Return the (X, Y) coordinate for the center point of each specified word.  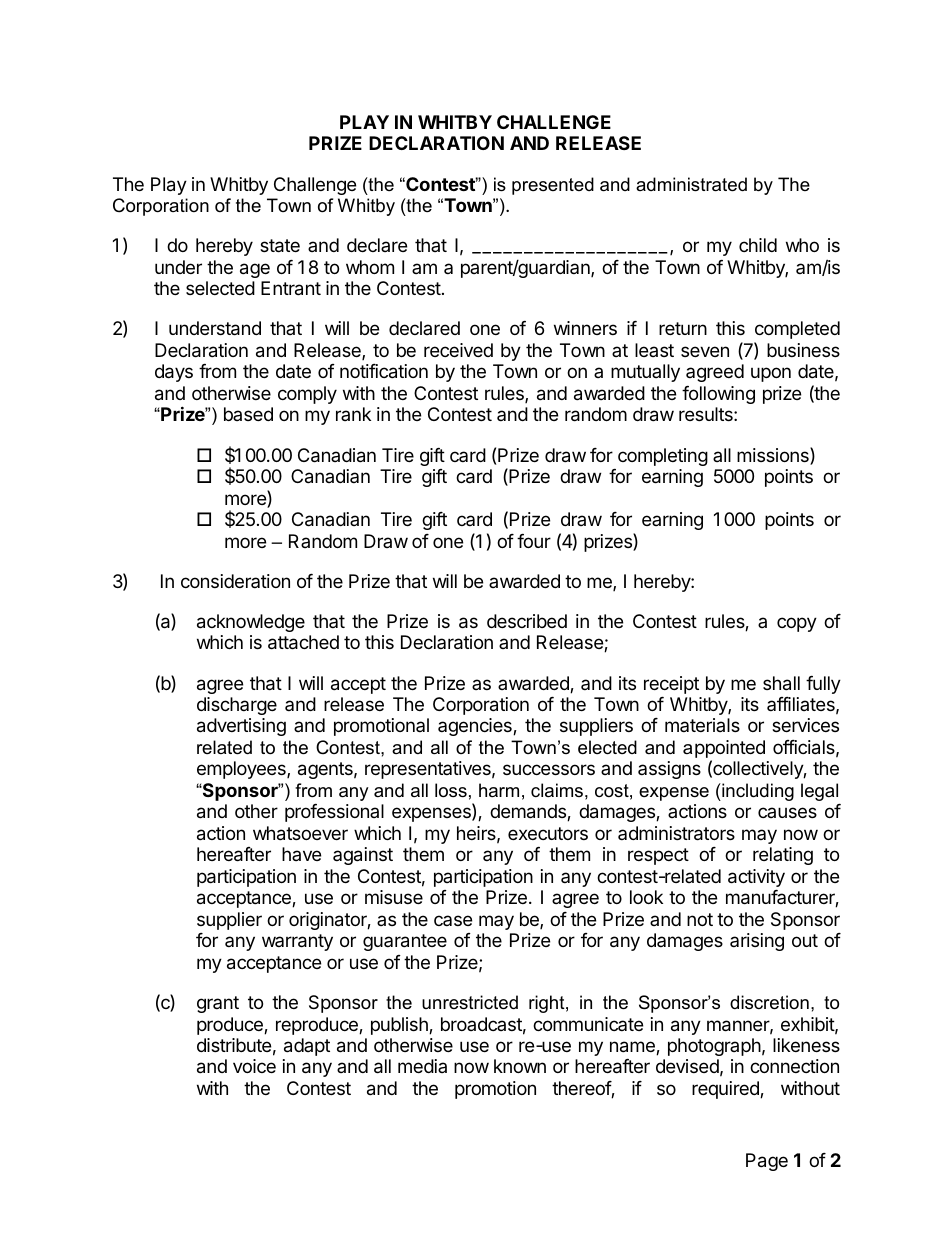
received (458, 350)
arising (757, 942)
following (718, 395)
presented (553, 186)
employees (242, 770)
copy (797, 624)
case (453, 920)
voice (254, 1066)
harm (499, 790)
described (527, 621)
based (248, 414)
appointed (724, 750)
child (758, 245)
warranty (297, 942)
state (280, 246)
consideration (235, 581)
